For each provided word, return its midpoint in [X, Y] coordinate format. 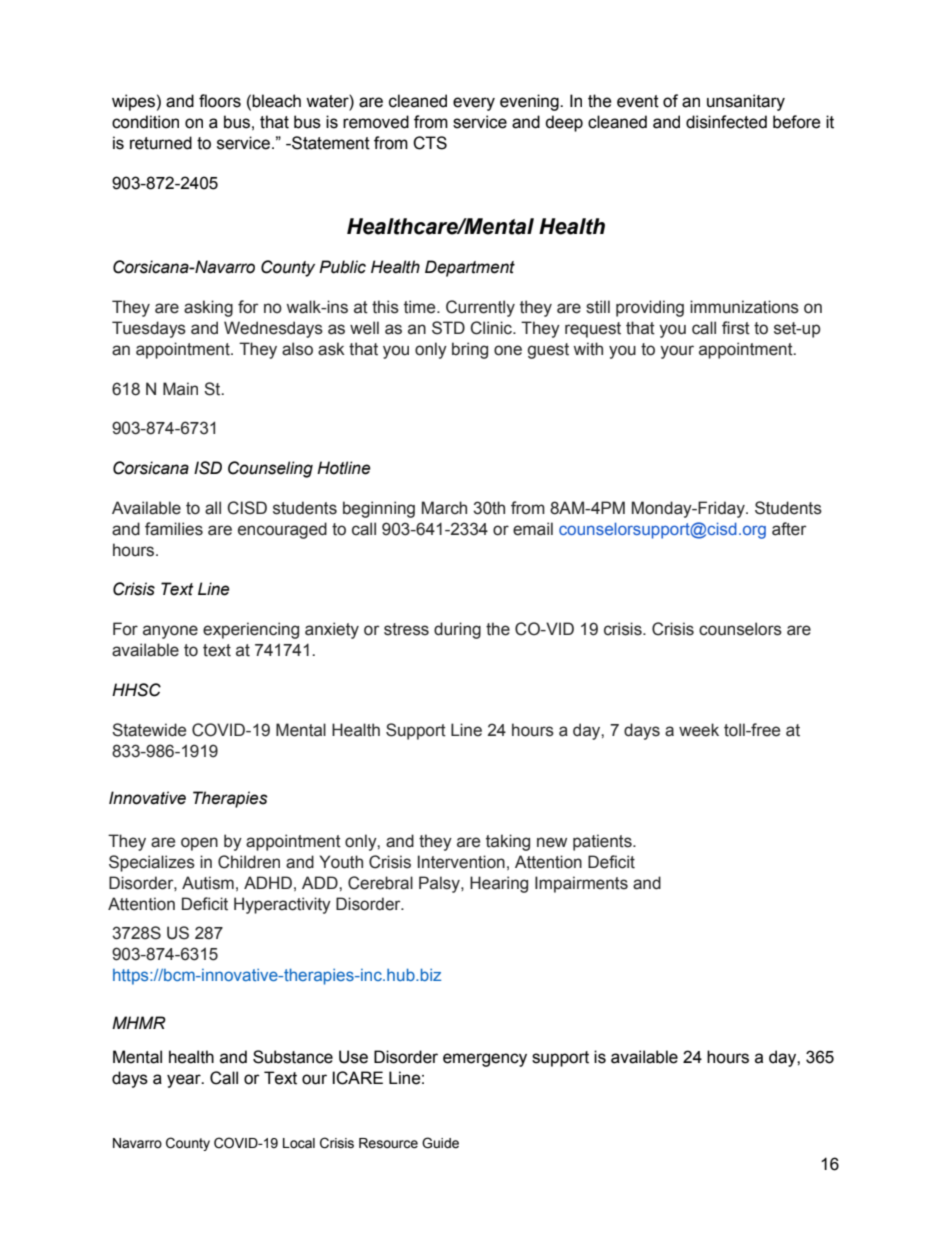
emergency [485, 1060]
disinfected [726, 122]
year [185, 1081]
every [474, 104]
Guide [440, 1143]
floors [220, 101]
